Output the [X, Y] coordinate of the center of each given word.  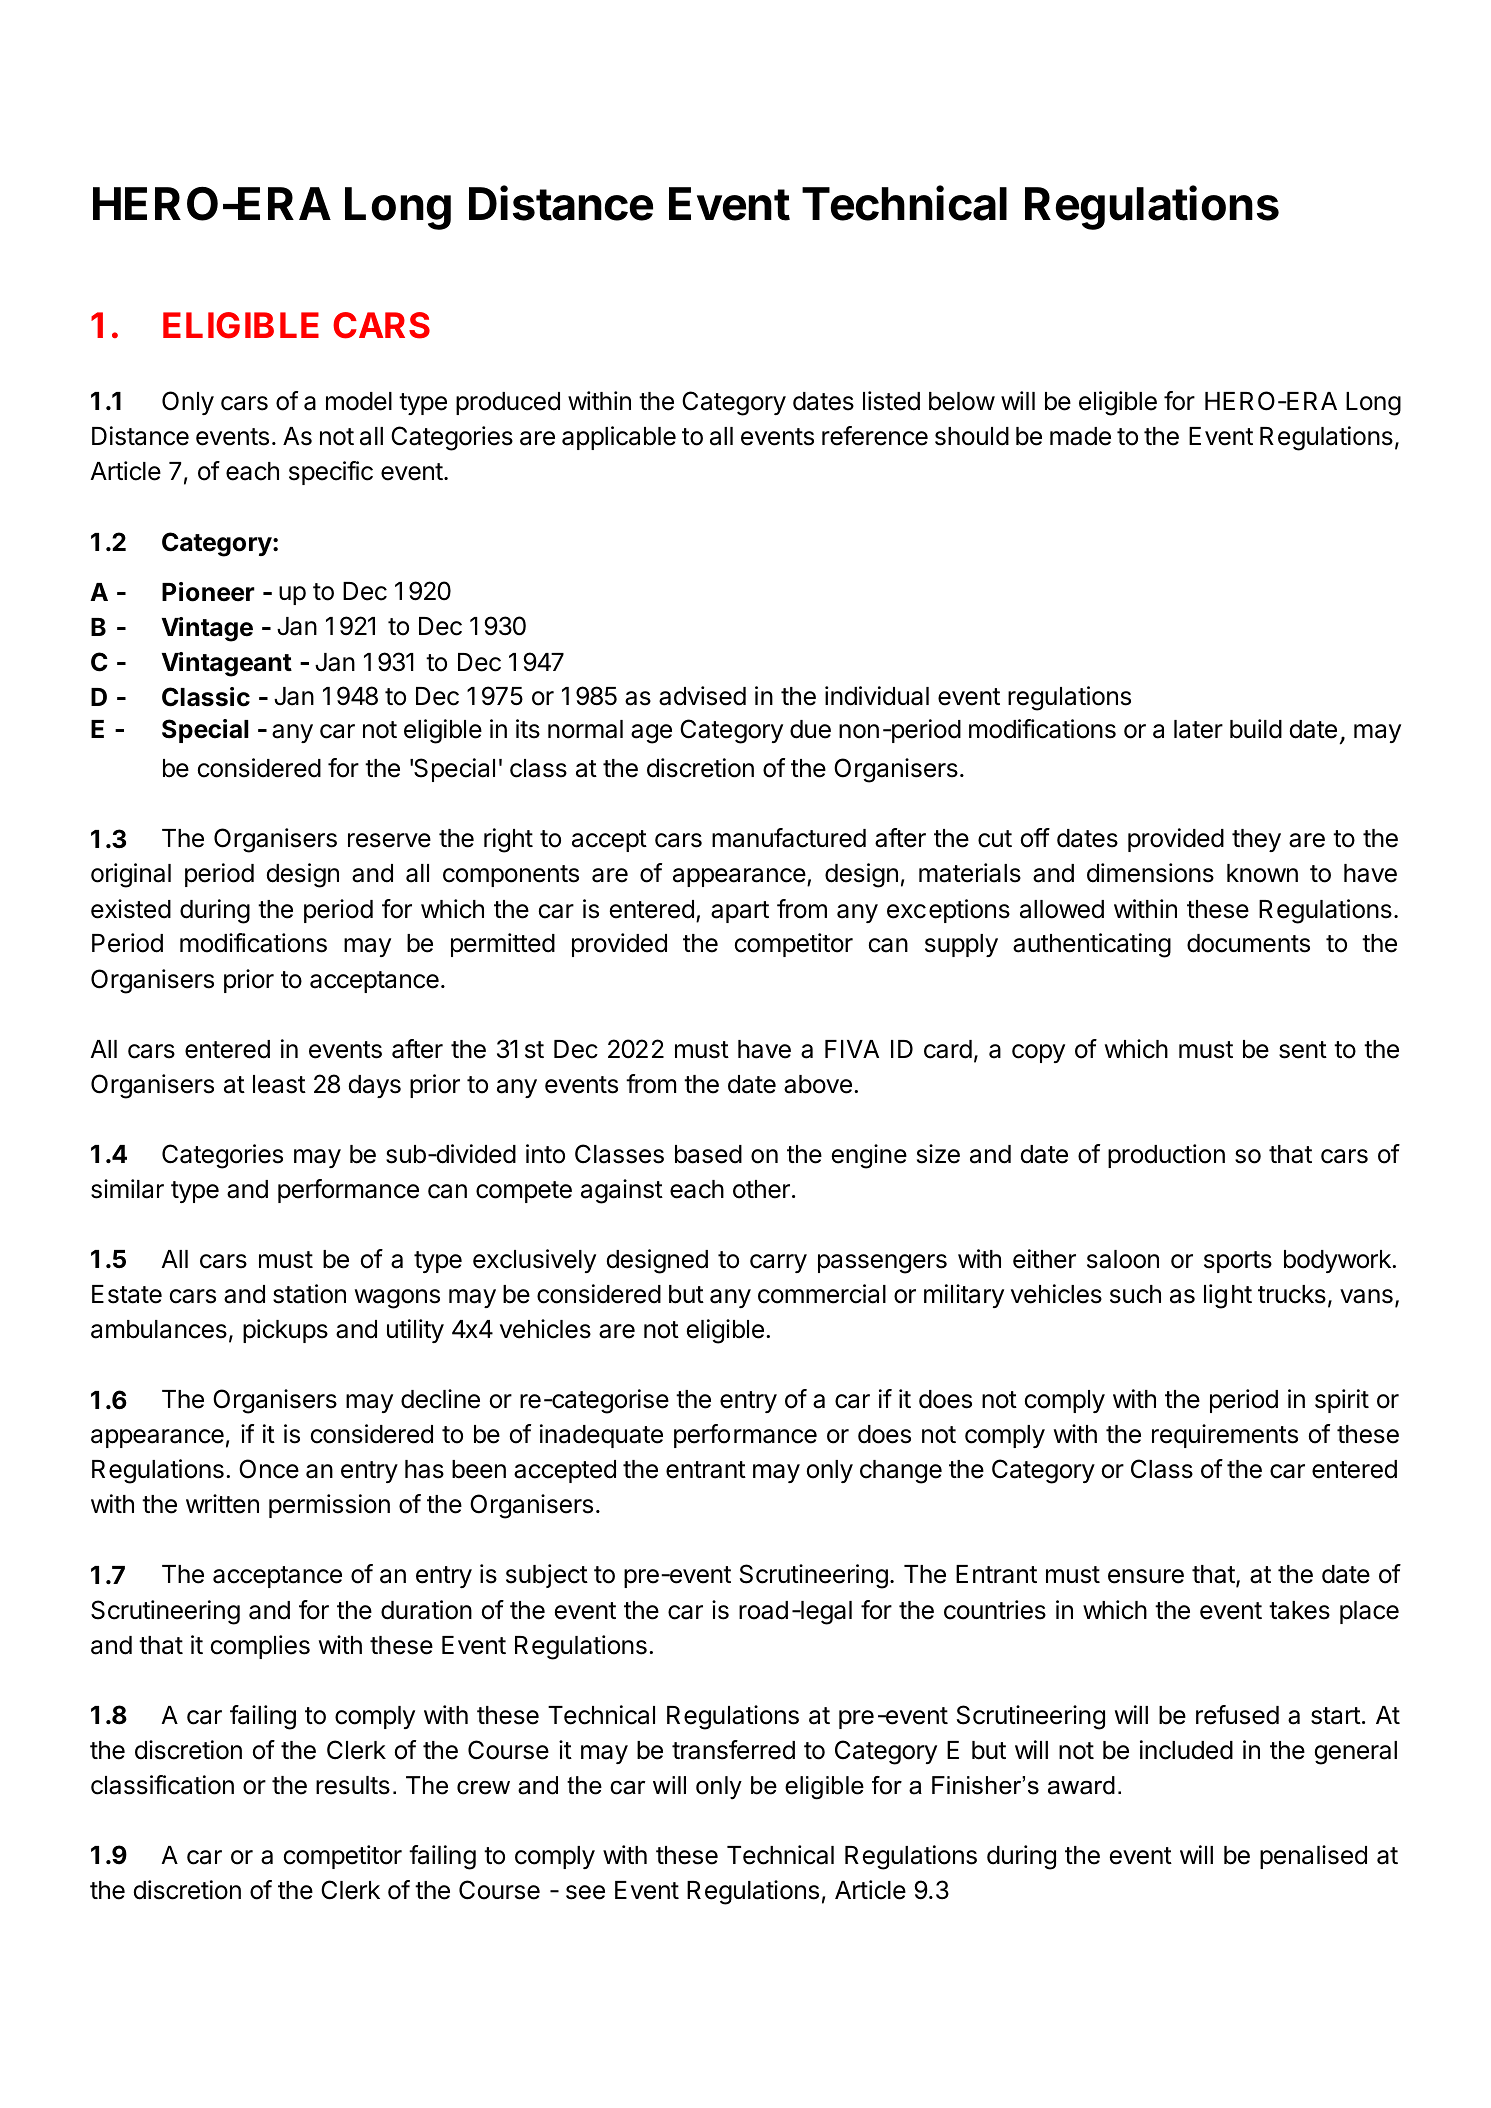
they [1256, 840]
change [901, 1472]
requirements [1225, 1436]
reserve [389, 840]
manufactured [789, 838]
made [1080, 436]
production [1166, 1156]
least [279, 1084]
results [353, 1785]
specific [331, 473]
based [708, 1154]
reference [875, 436]
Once [269, 1469]
